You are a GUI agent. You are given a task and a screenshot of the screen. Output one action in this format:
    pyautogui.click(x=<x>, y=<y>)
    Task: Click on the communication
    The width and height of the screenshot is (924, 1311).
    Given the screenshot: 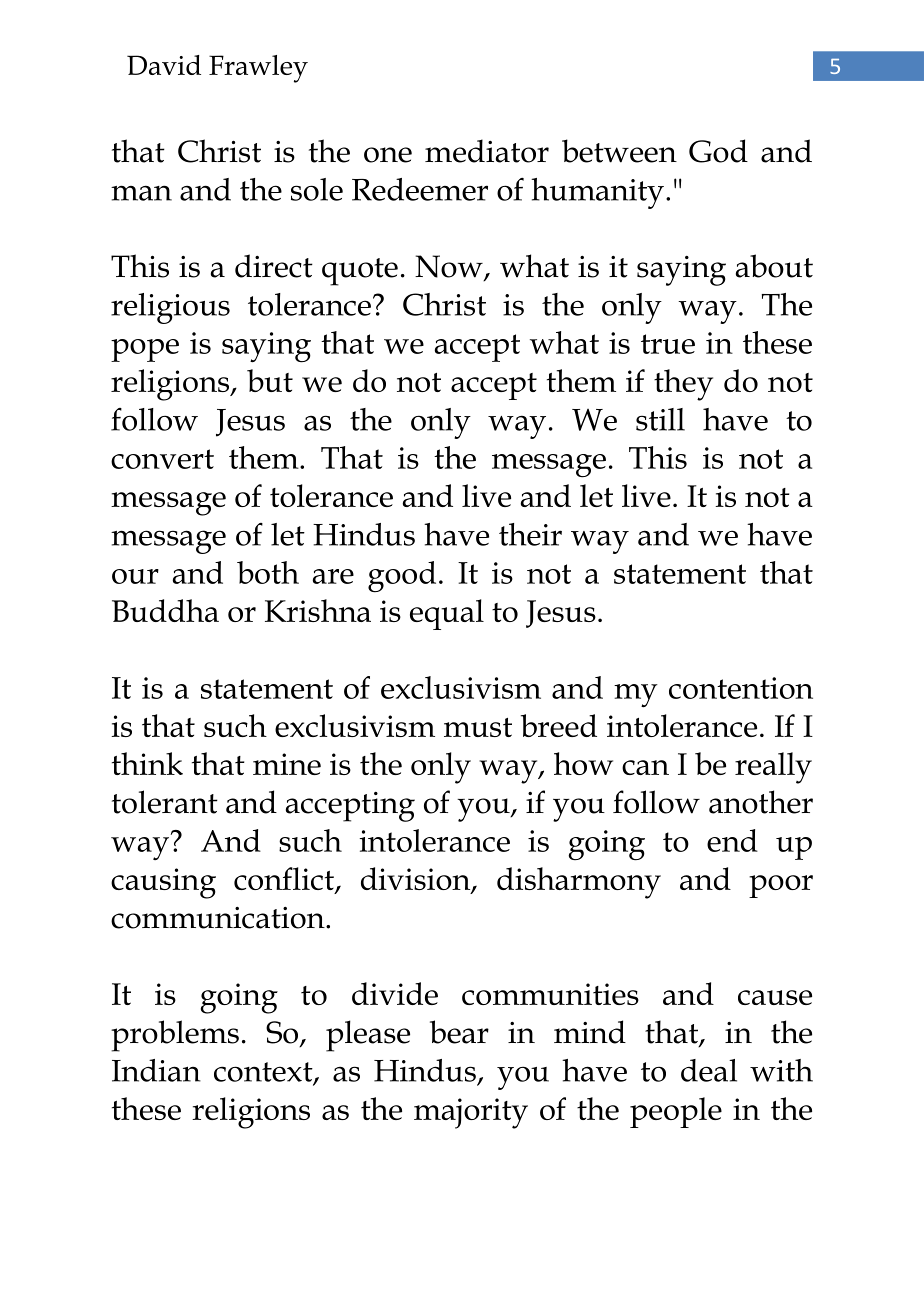 What is the action you would take?
    pyautogui.click(x=219, y=918)
